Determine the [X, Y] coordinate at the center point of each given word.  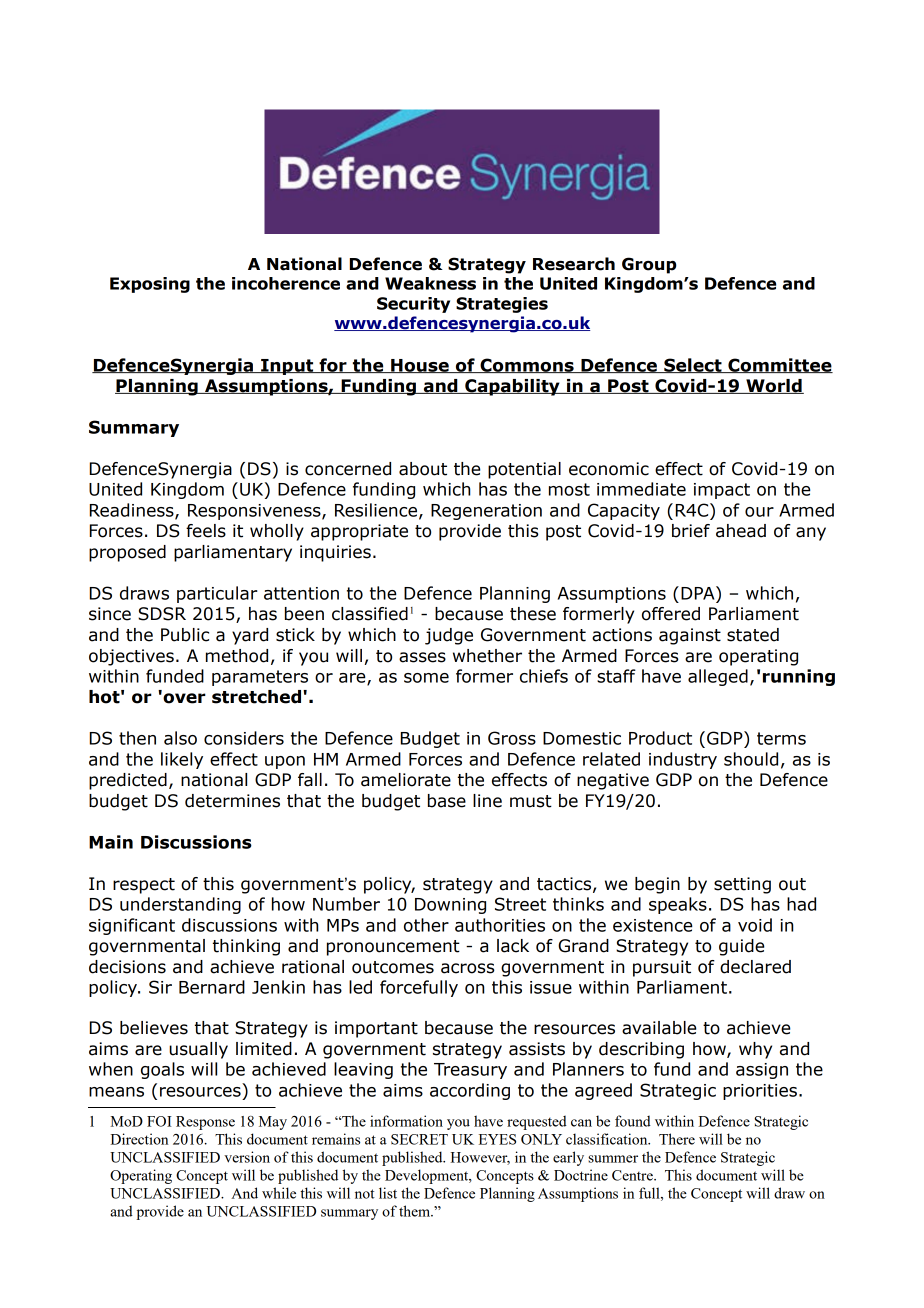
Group [649, 265]
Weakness [430, 283]
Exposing [150, 285]
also [180, 738]
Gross [512, 738]
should [751, 759]
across [468, 968]
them [415, 1211]
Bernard [212, 987]
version [247, 1157]
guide [741, 947]
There [677, 1139]
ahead [741, 531]
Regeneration [486, 512]
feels [206, 531]
